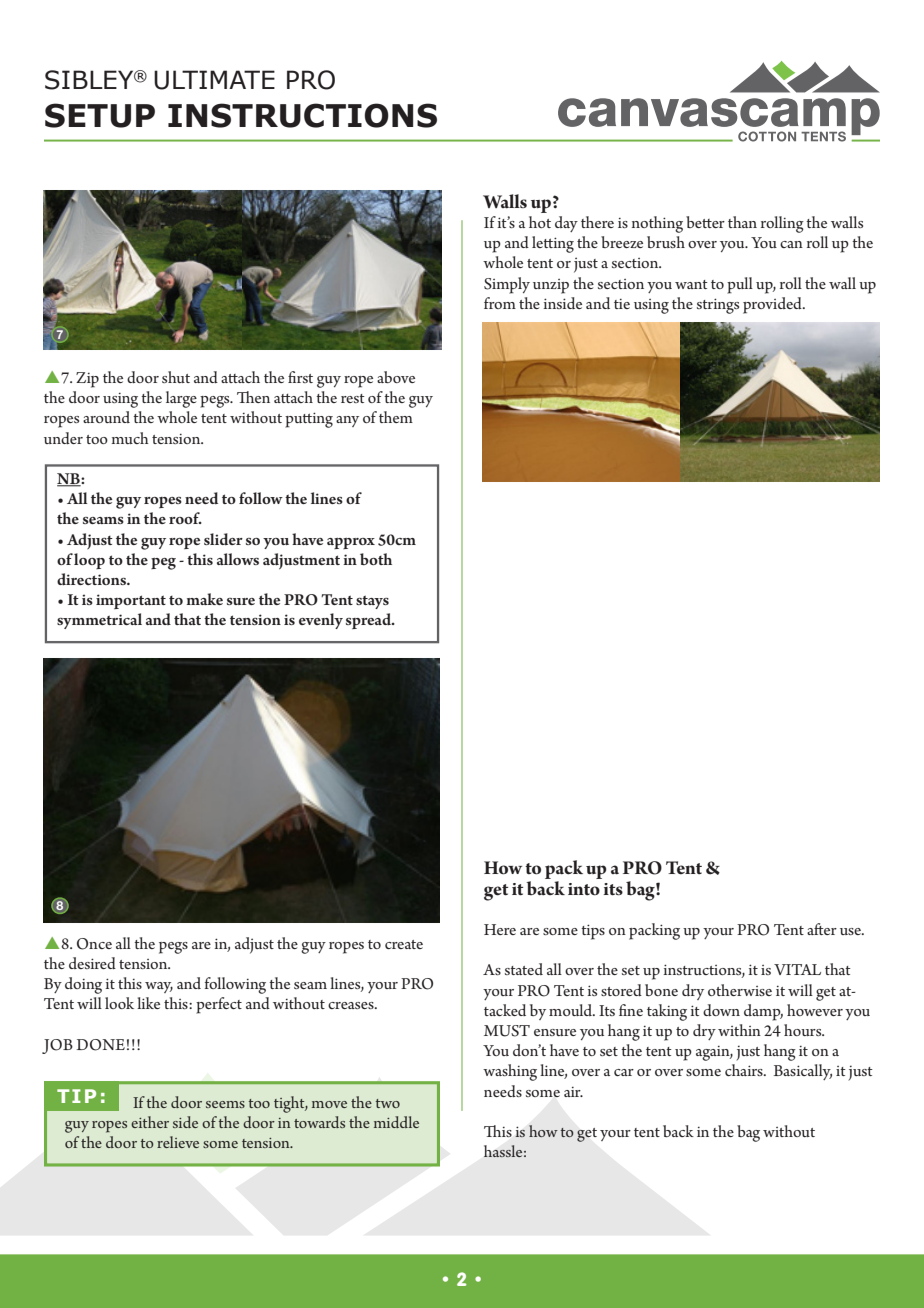  I want to click on strings, so click(718, 306).
